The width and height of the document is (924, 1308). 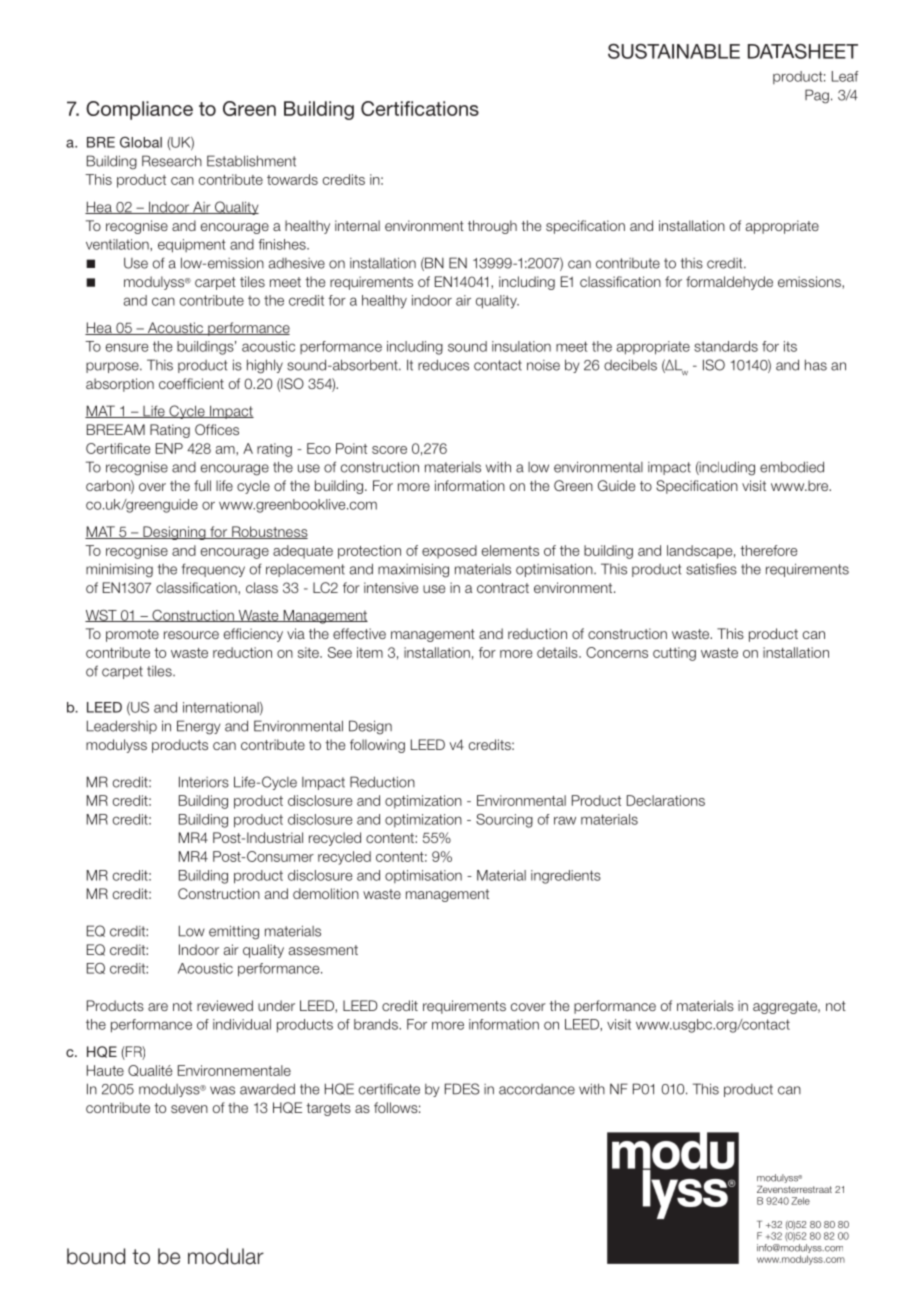 What do you see at coordinates (389, 450) in the document?
I see `score` at bounding box center [389, 450].
